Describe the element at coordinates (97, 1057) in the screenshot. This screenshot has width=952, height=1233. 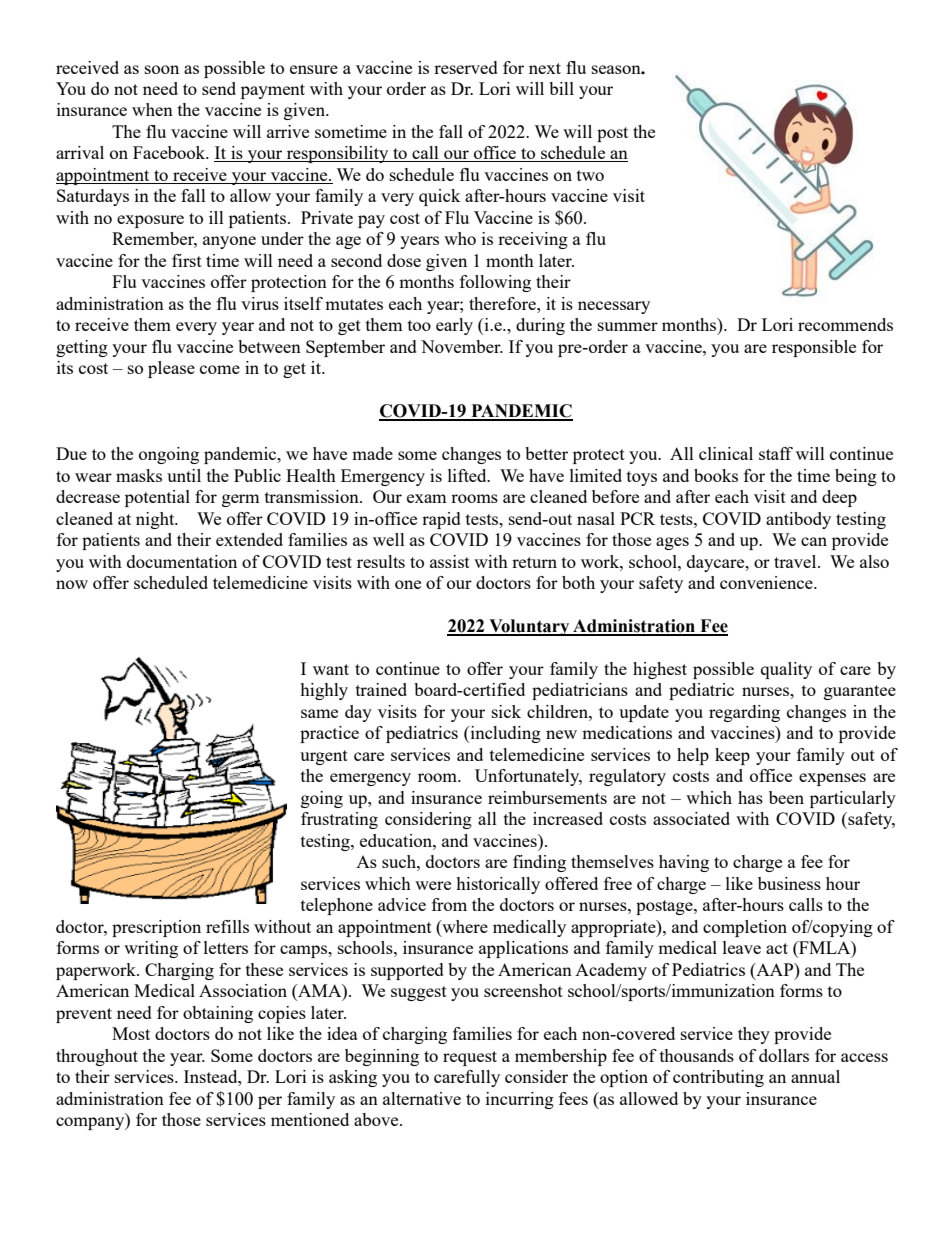
I see `throughout` at that location.
